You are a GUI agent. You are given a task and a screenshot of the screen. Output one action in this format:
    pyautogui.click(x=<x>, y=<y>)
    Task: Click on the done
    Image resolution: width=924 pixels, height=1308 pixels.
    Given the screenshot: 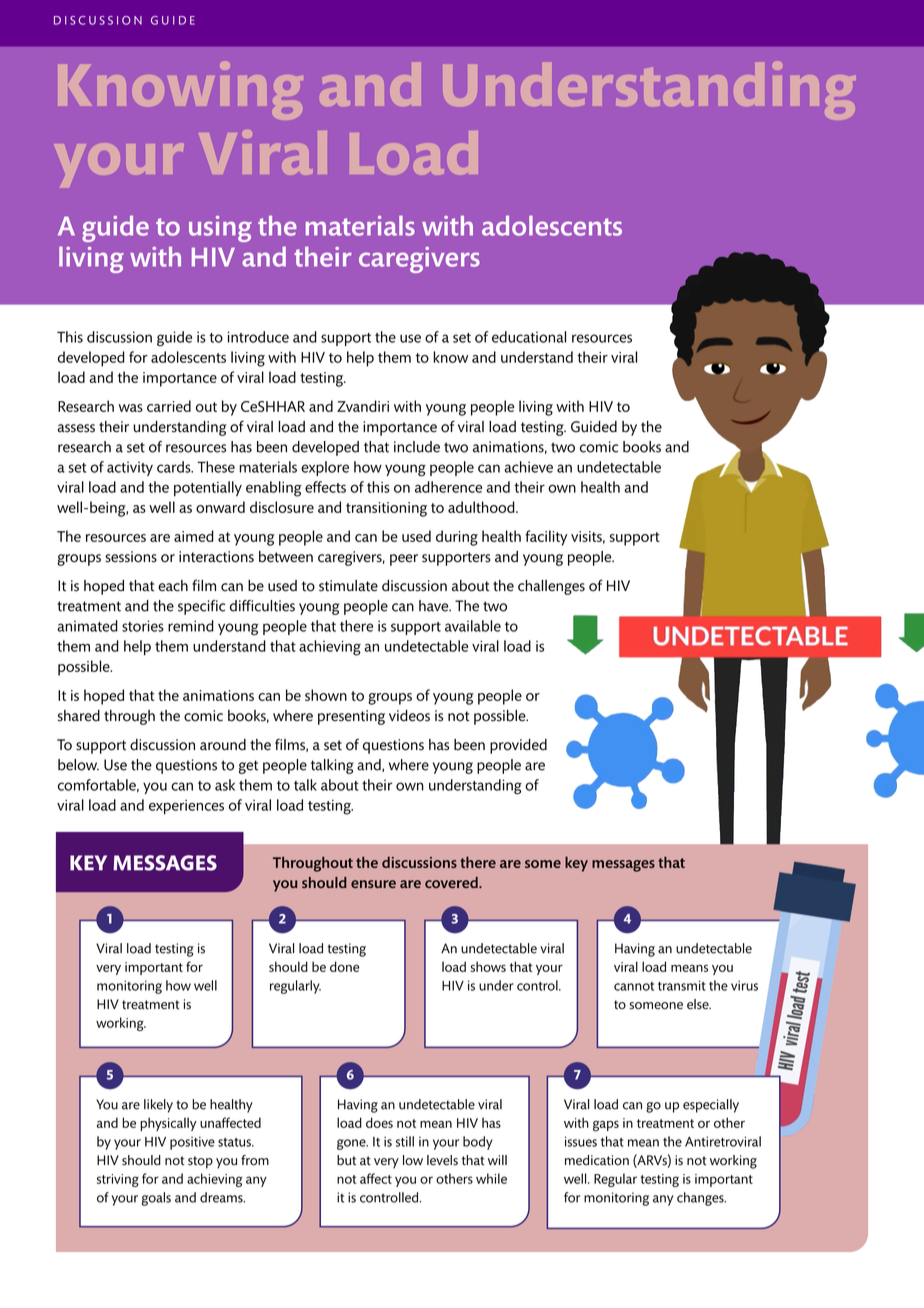 What is the action you would take?
    pyautogui.click(x=345, y=966)
